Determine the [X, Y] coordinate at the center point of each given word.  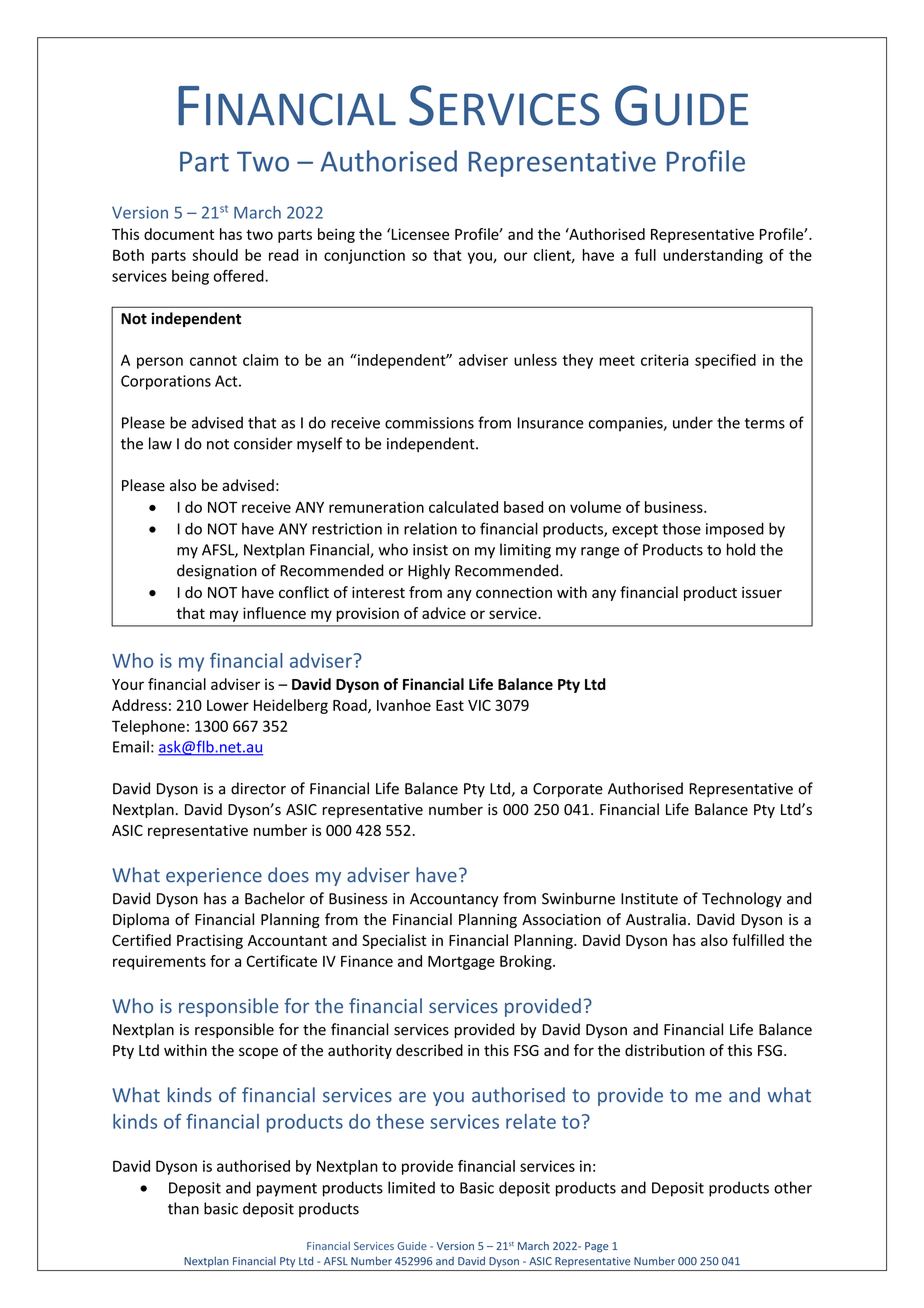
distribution [665, 1050]
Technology [742, 900]
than [183, 1208]
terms [765, 423]
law [160, 443]
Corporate [568, 790]
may [224, 616]
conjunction [364, 256]
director [258, 788]
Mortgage [461, 963]
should [215, 255]
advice [444, 613]
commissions [429, 423]
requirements [159, 962]
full [645, 255]
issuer [762, 592]
